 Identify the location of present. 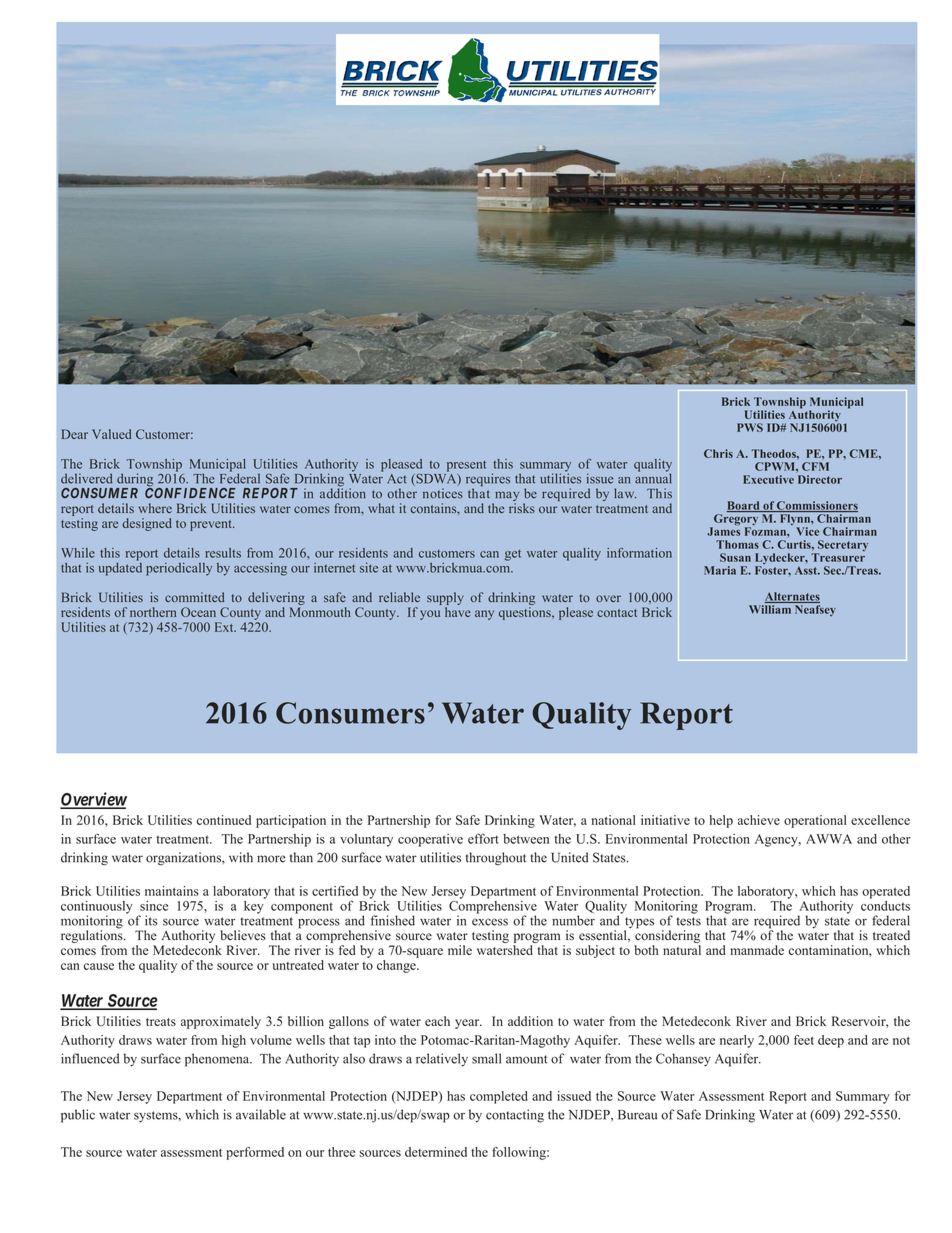
(466, 466).
